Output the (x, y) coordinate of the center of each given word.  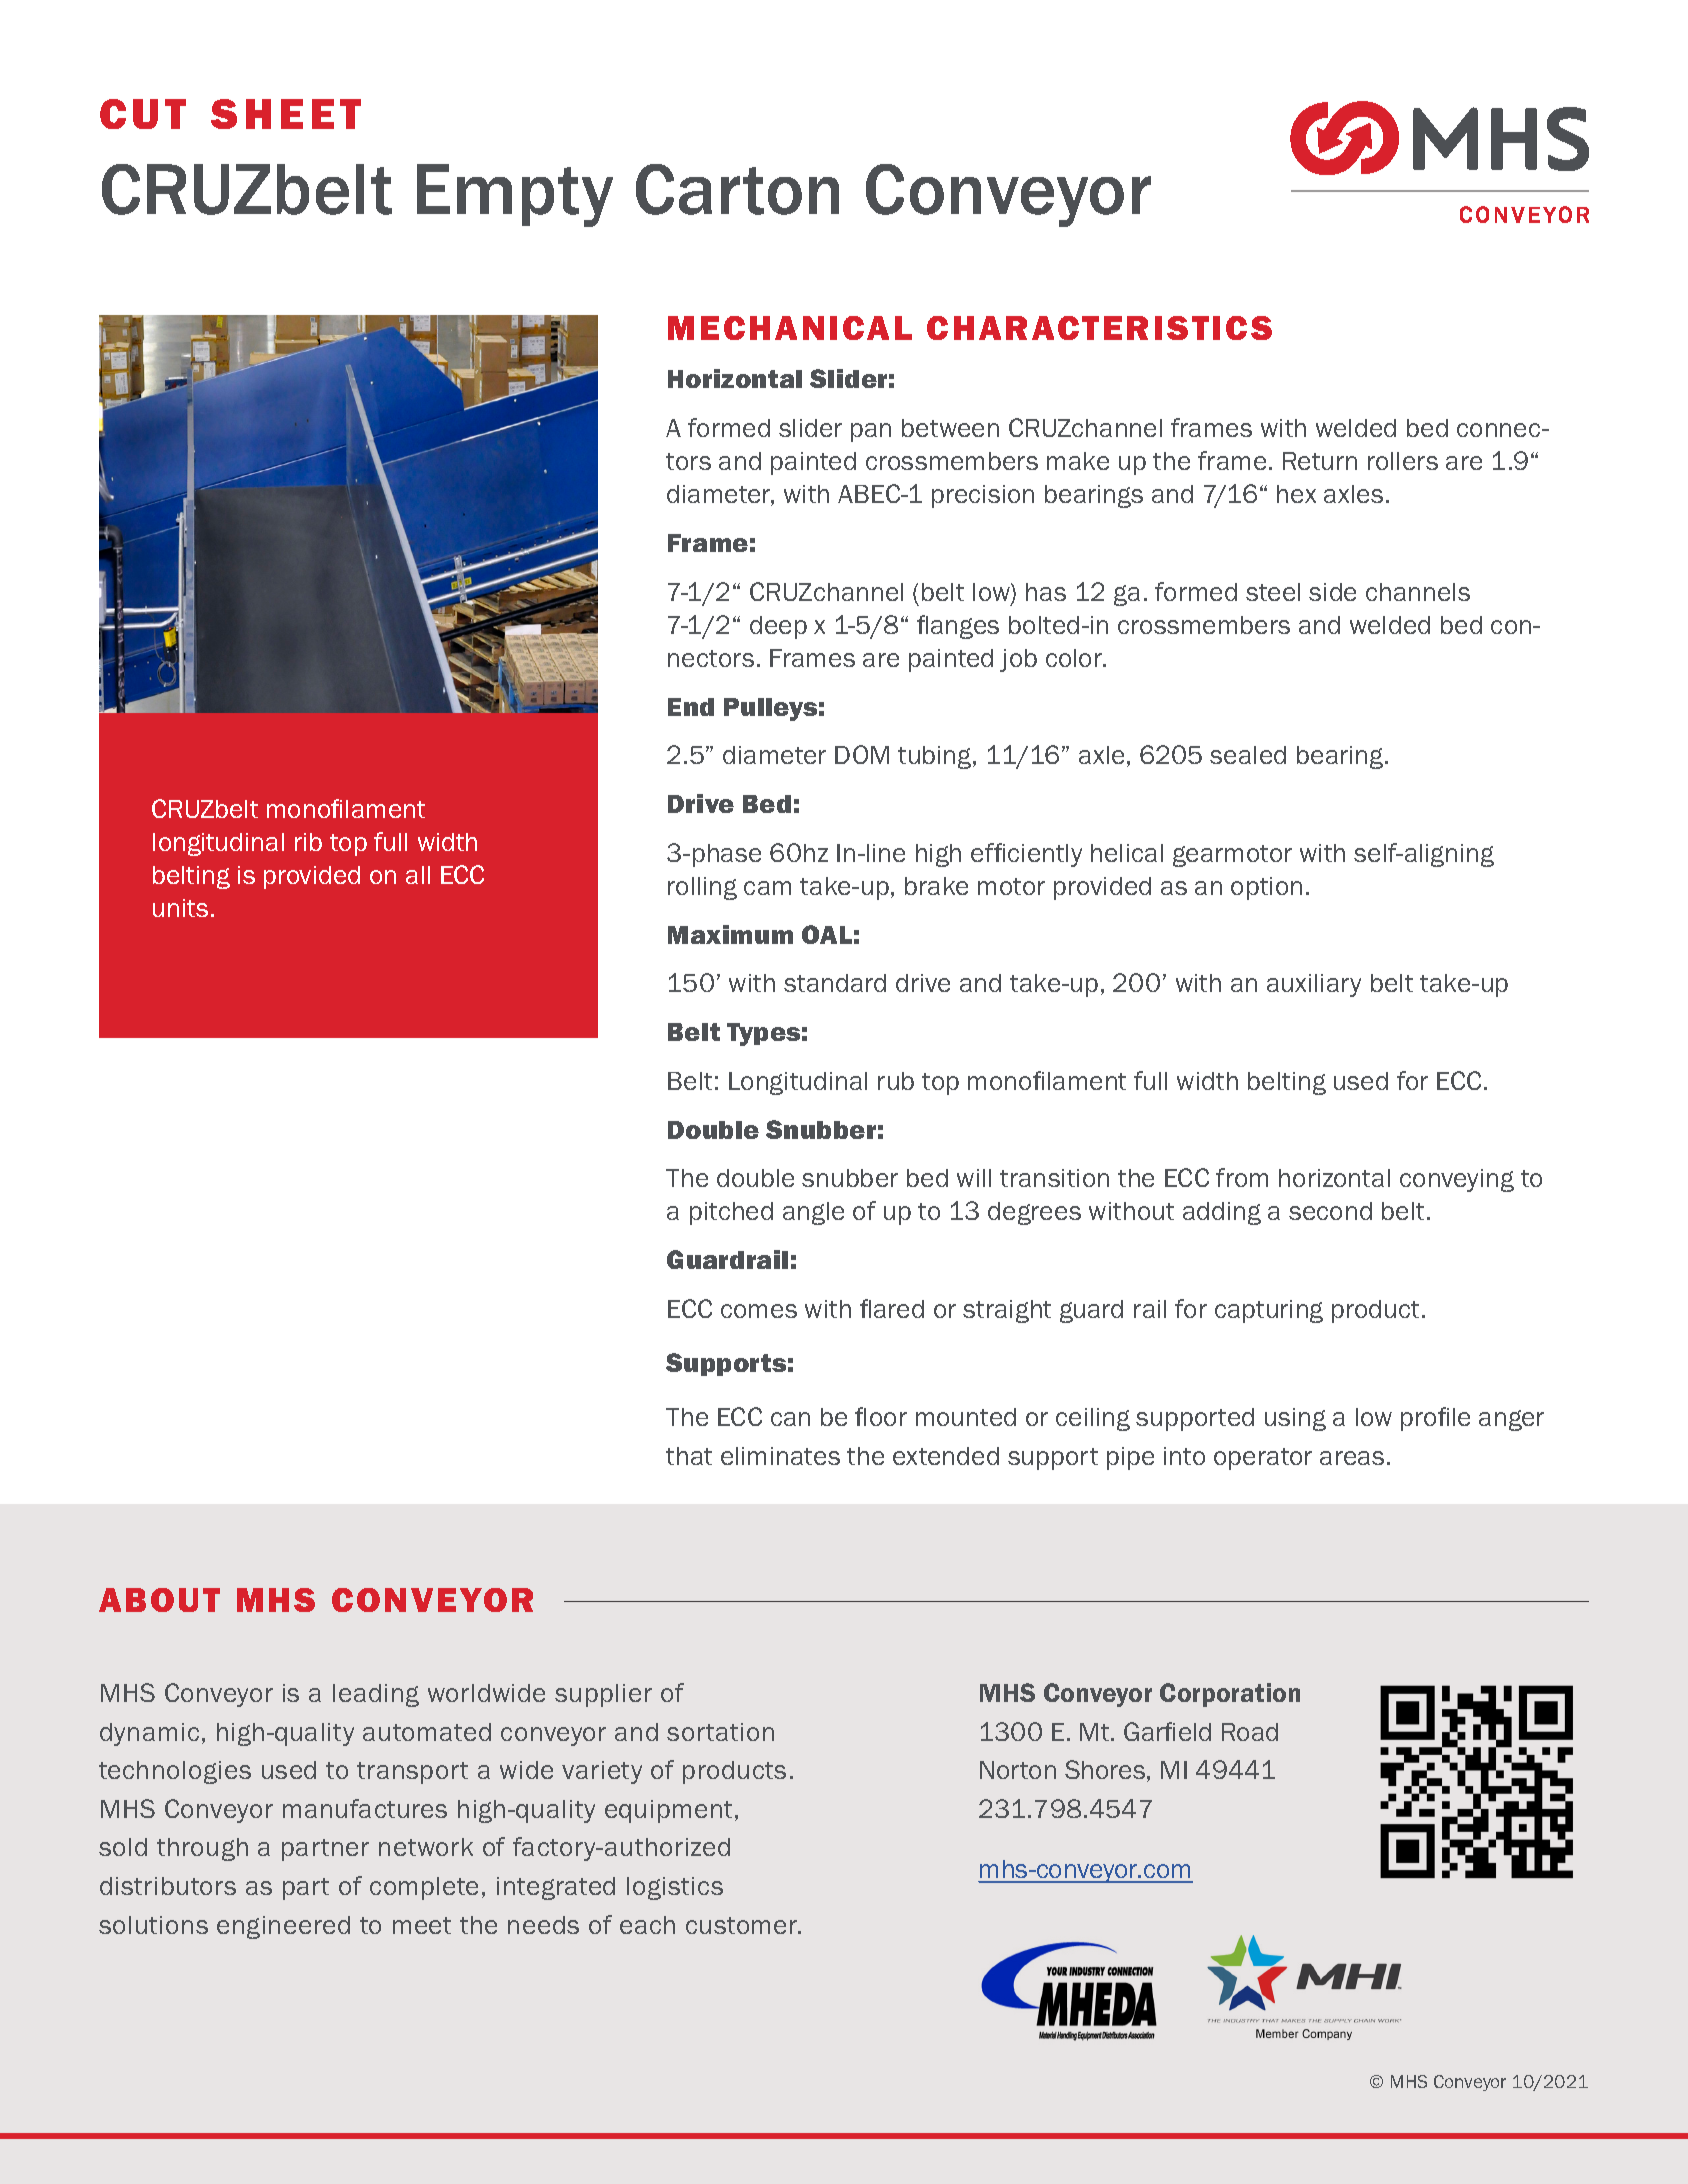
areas (1352, 1458)
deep (778, 627)
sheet (286, 114)
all (418, 875)
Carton (737, 189)
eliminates (780, 1456)
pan (871, 432)
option (1266, 888)
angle (813, 1213)
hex (1296, 494)
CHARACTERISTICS (1099, 328)
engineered (283, 1927)
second (1330, 1211)
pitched (731, 1213)
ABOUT (159, 1600)
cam (767, 888)
